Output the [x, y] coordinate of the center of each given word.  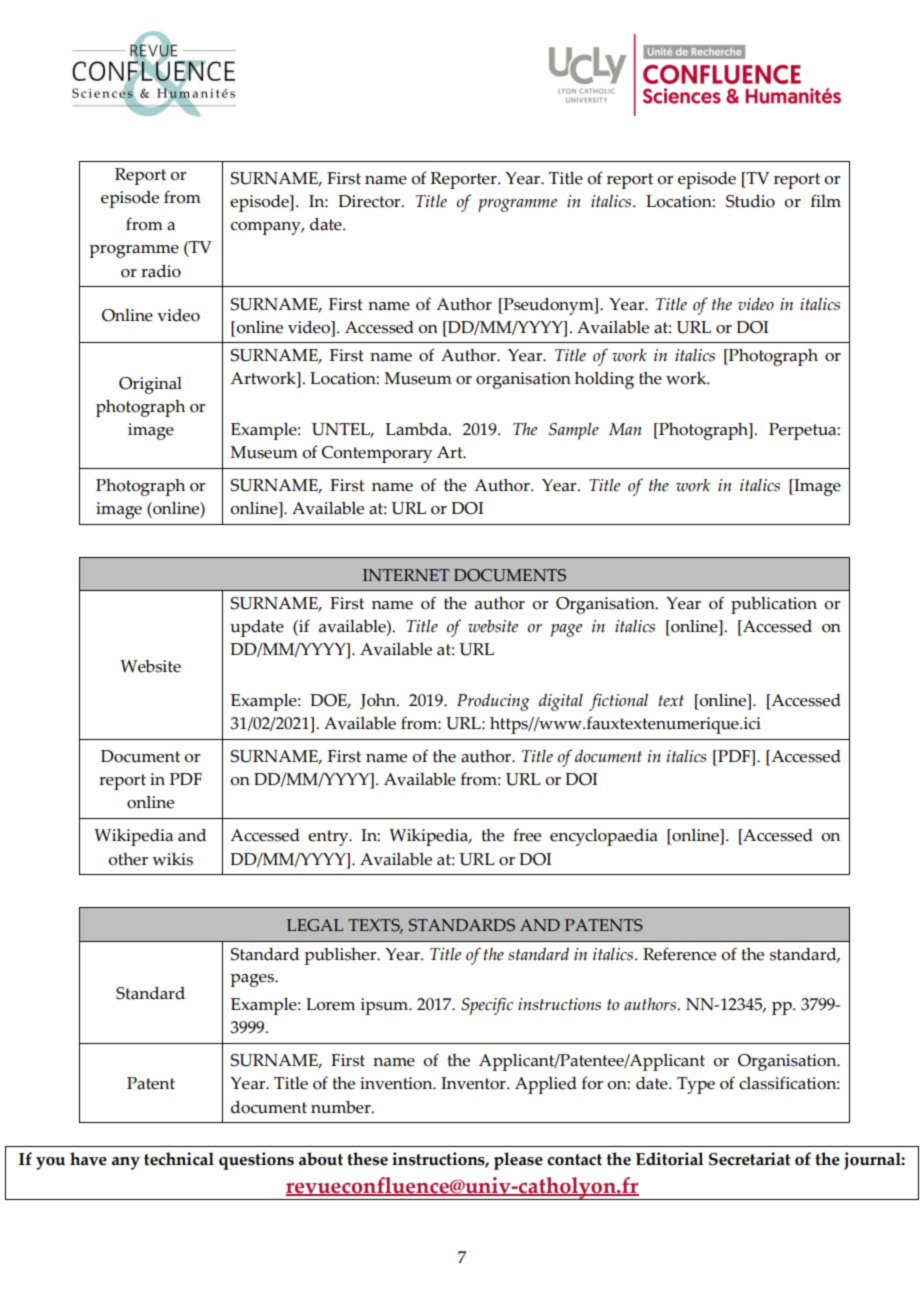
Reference [679, 954]
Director [370, 201]
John [379, 701]
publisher [341, 956]
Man [625, 429]
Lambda [417, 429]
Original [150, 385]
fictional [618, 702]
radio [161, 271]
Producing [493, 702]
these [367, 1159]
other [128, 859]
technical [179, 1159]
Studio [750, 201]
